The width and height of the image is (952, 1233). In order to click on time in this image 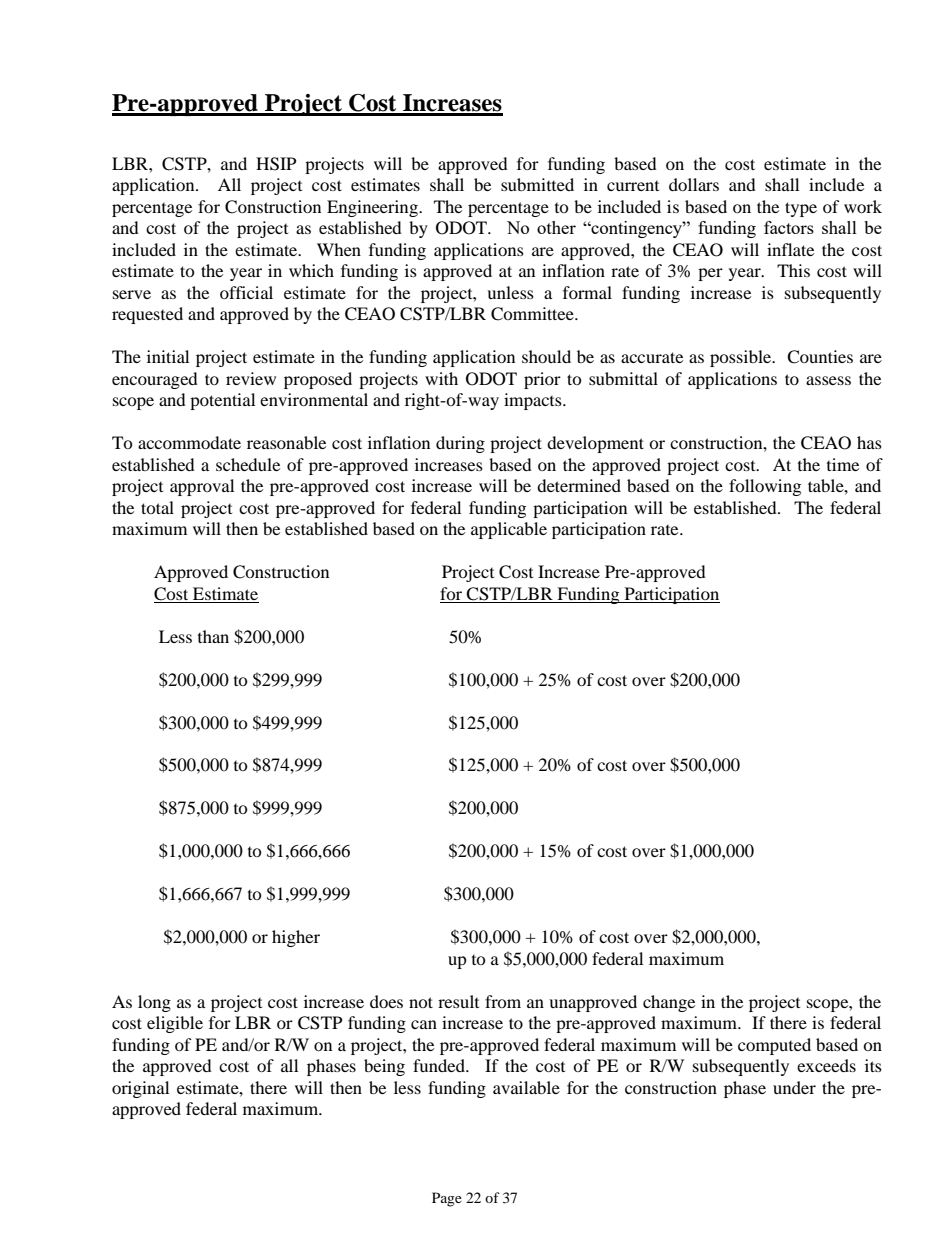, I will do `click(843, 464)`.
